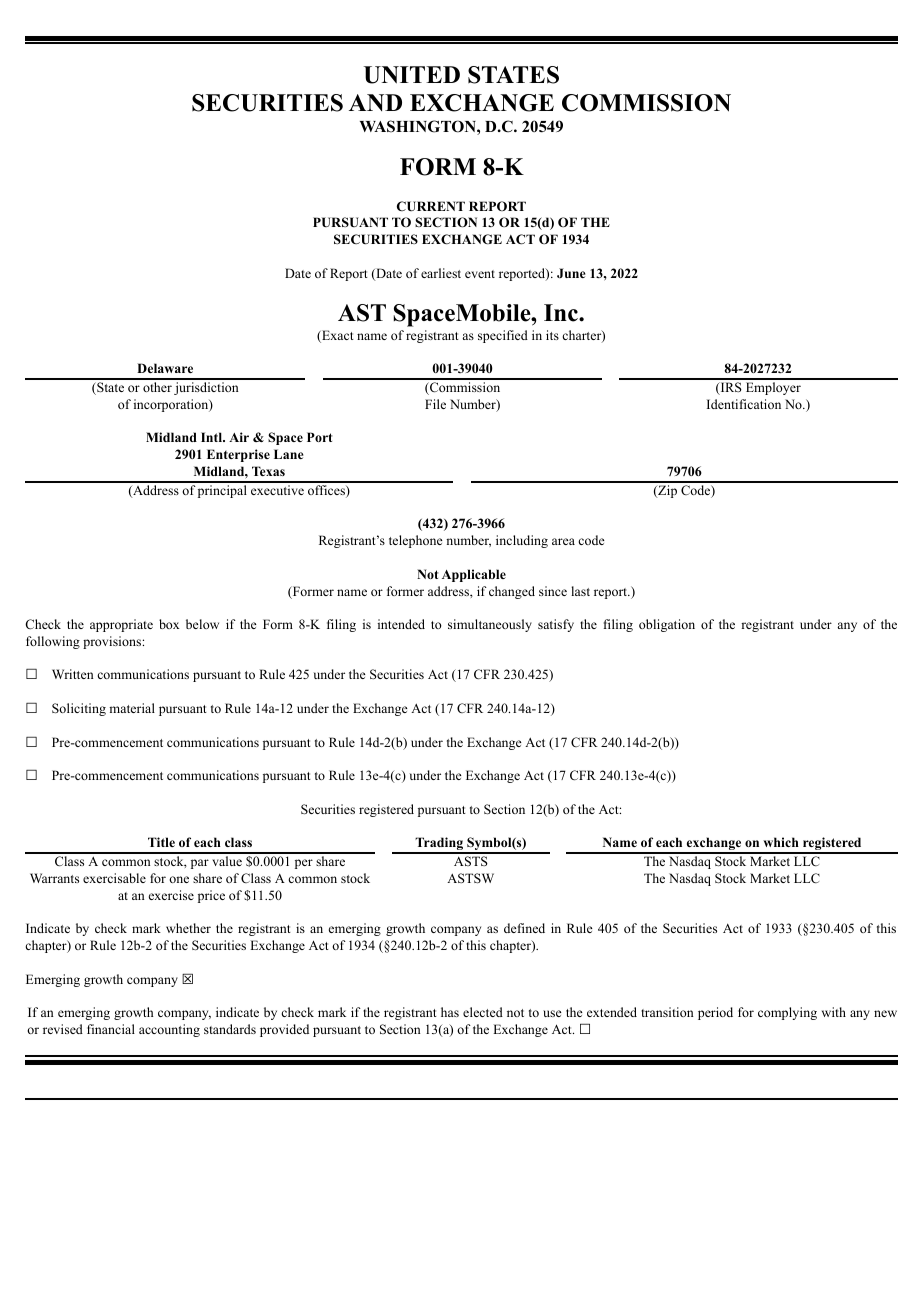  Describe the element at coordinates (412, 75) in the screenshot. I see `UNITED` at that location.
